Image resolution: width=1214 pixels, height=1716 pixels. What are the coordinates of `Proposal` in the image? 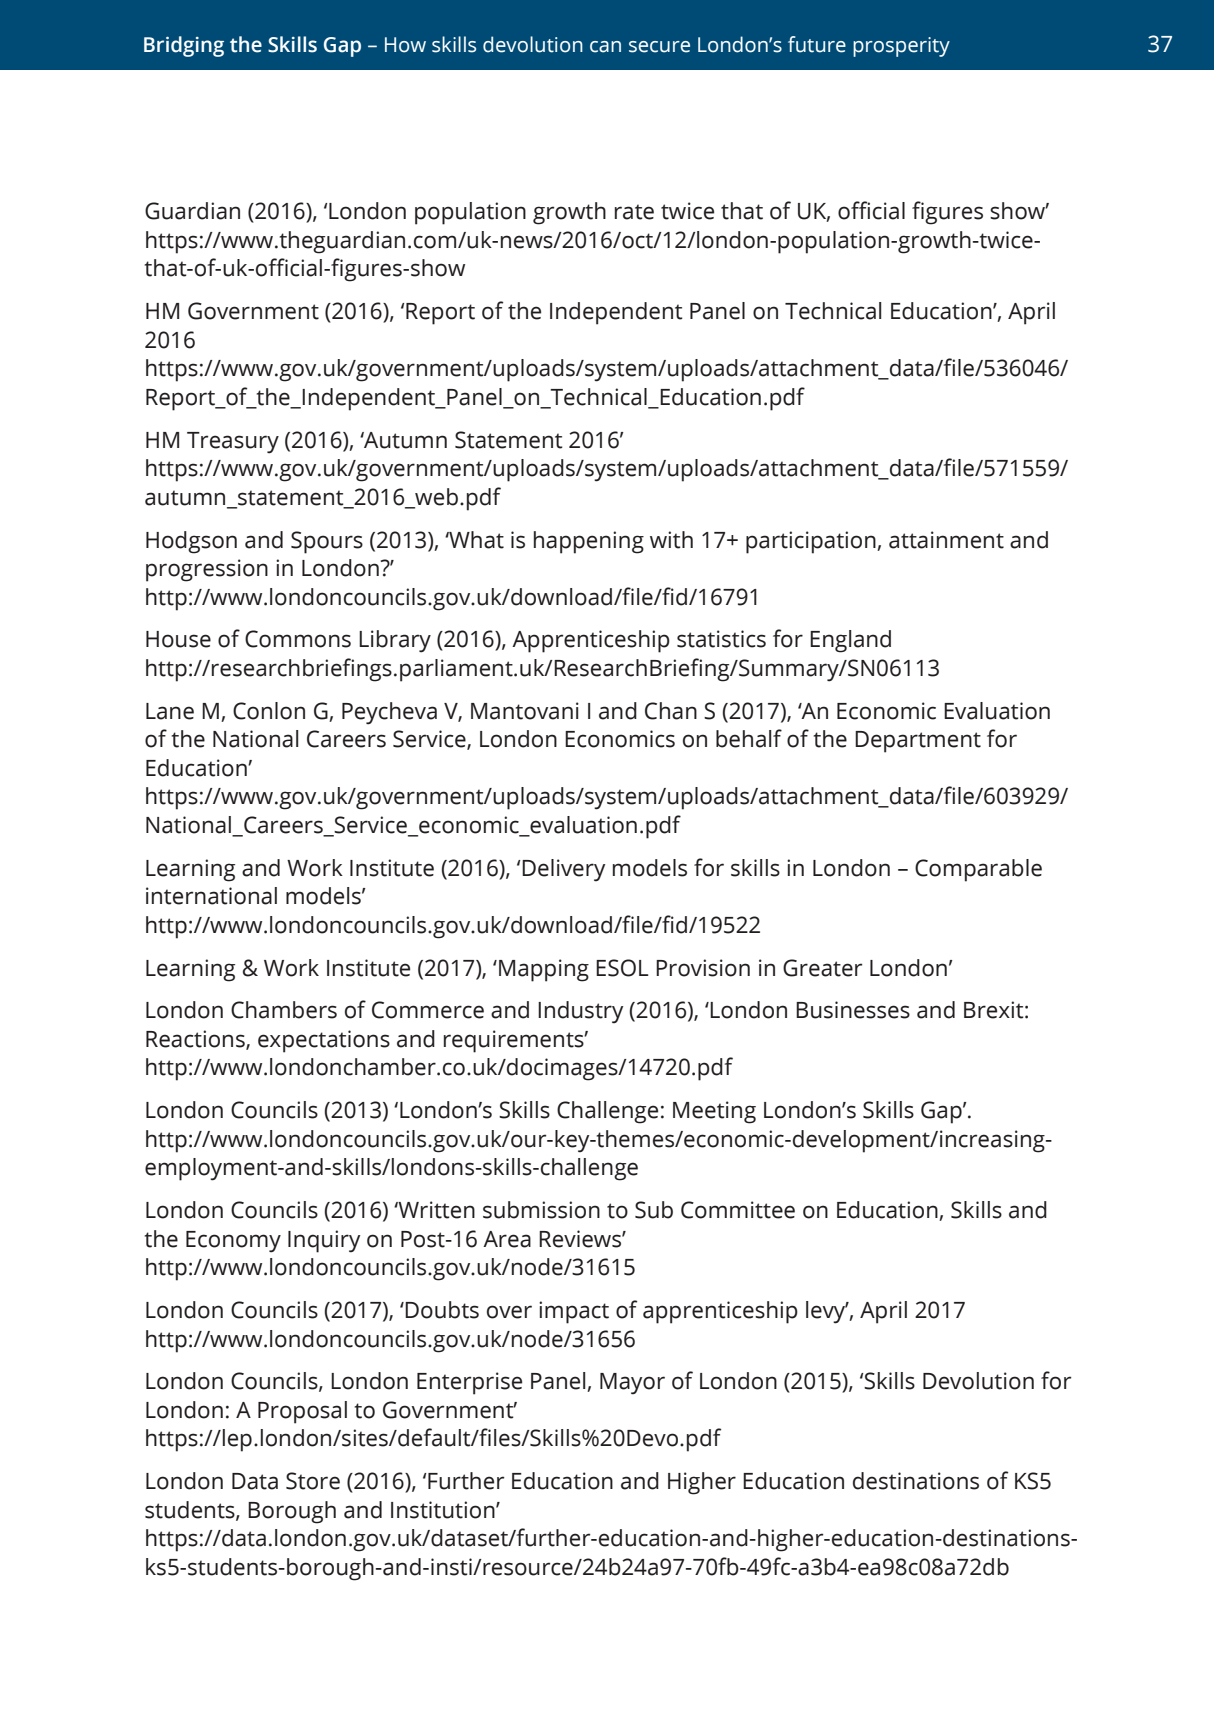 It's located at (302, 1412).
